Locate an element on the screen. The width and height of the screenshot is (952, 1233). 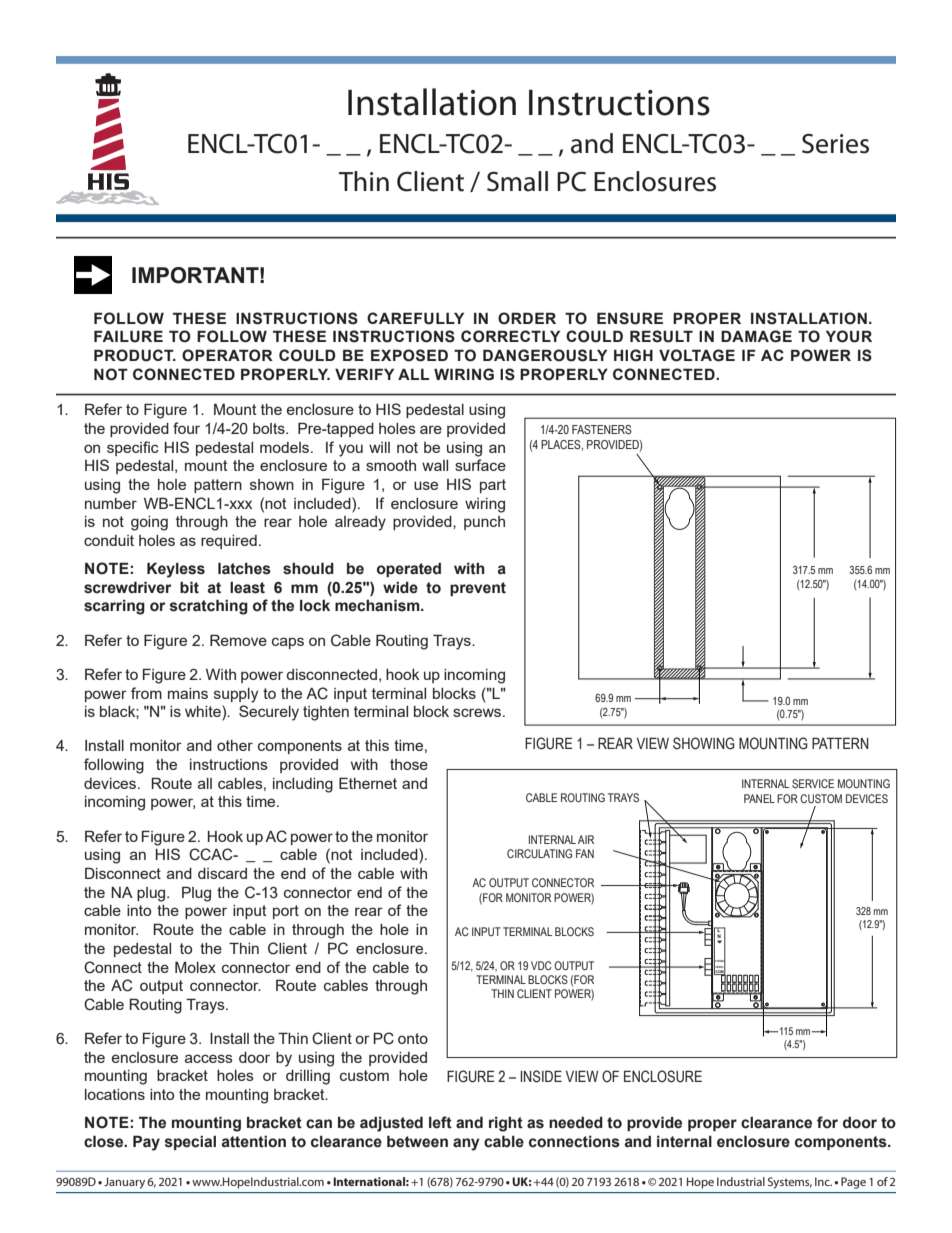
going is located at coordinates (149, 523).
